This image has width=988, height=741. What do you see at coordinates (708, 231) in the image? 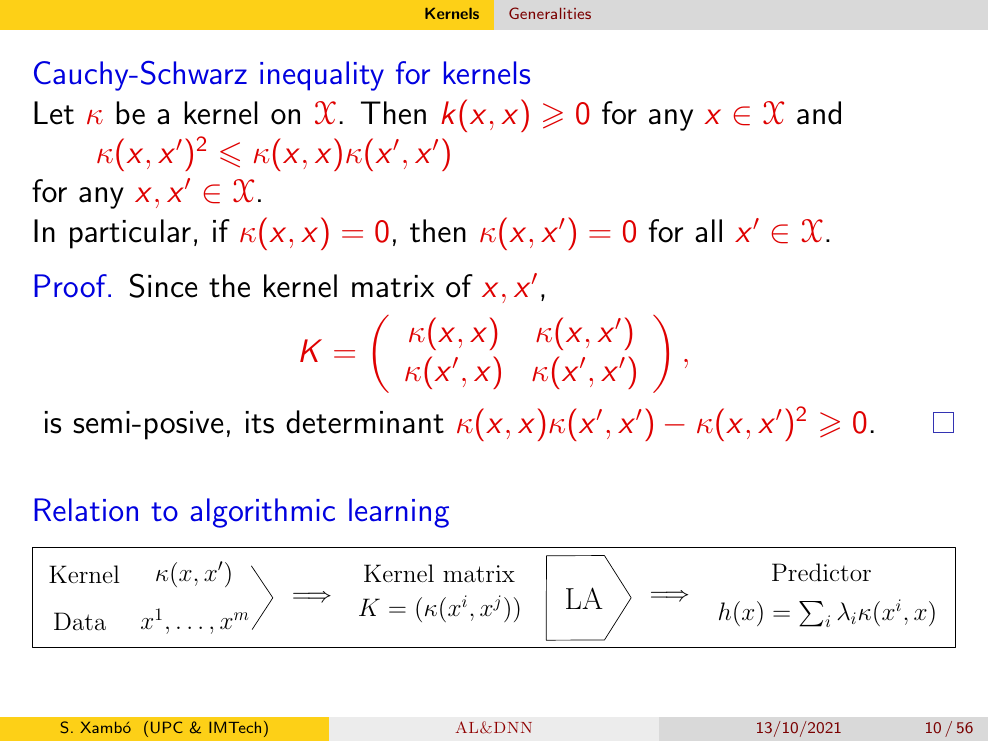
I see `all` at bounding box center [708, 231].
